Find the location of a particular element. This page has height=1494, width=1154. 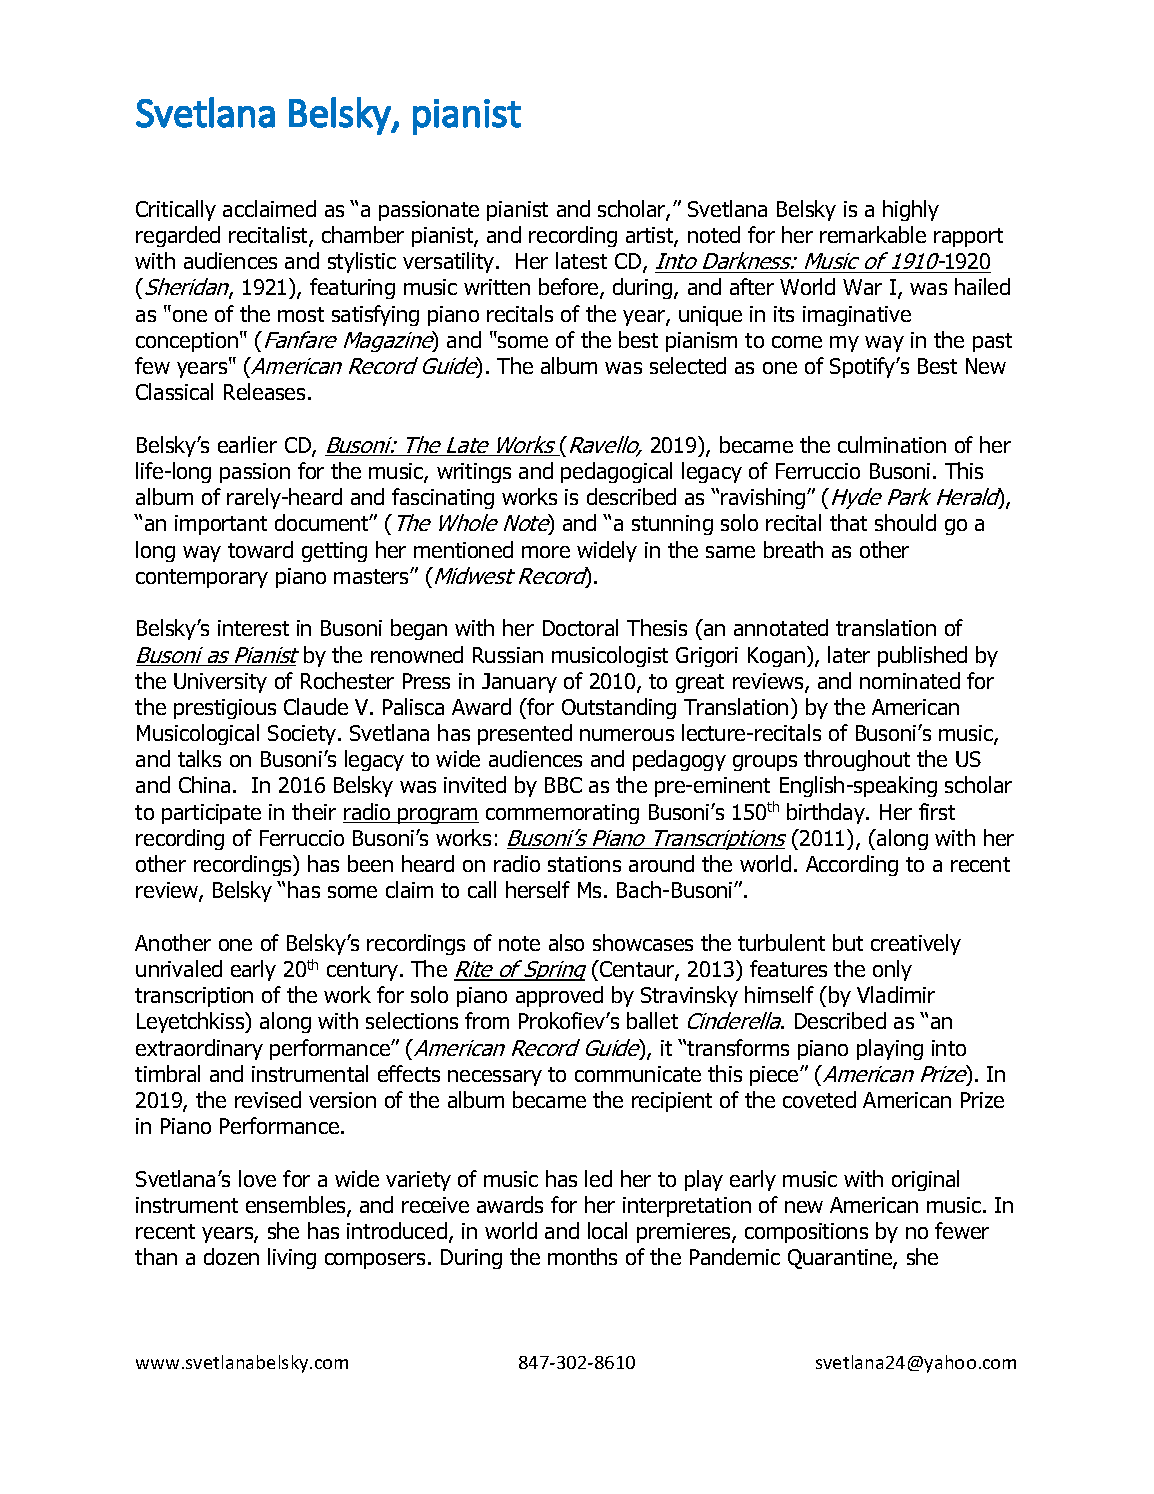

fewer is located at coordinates (962, 1230).
